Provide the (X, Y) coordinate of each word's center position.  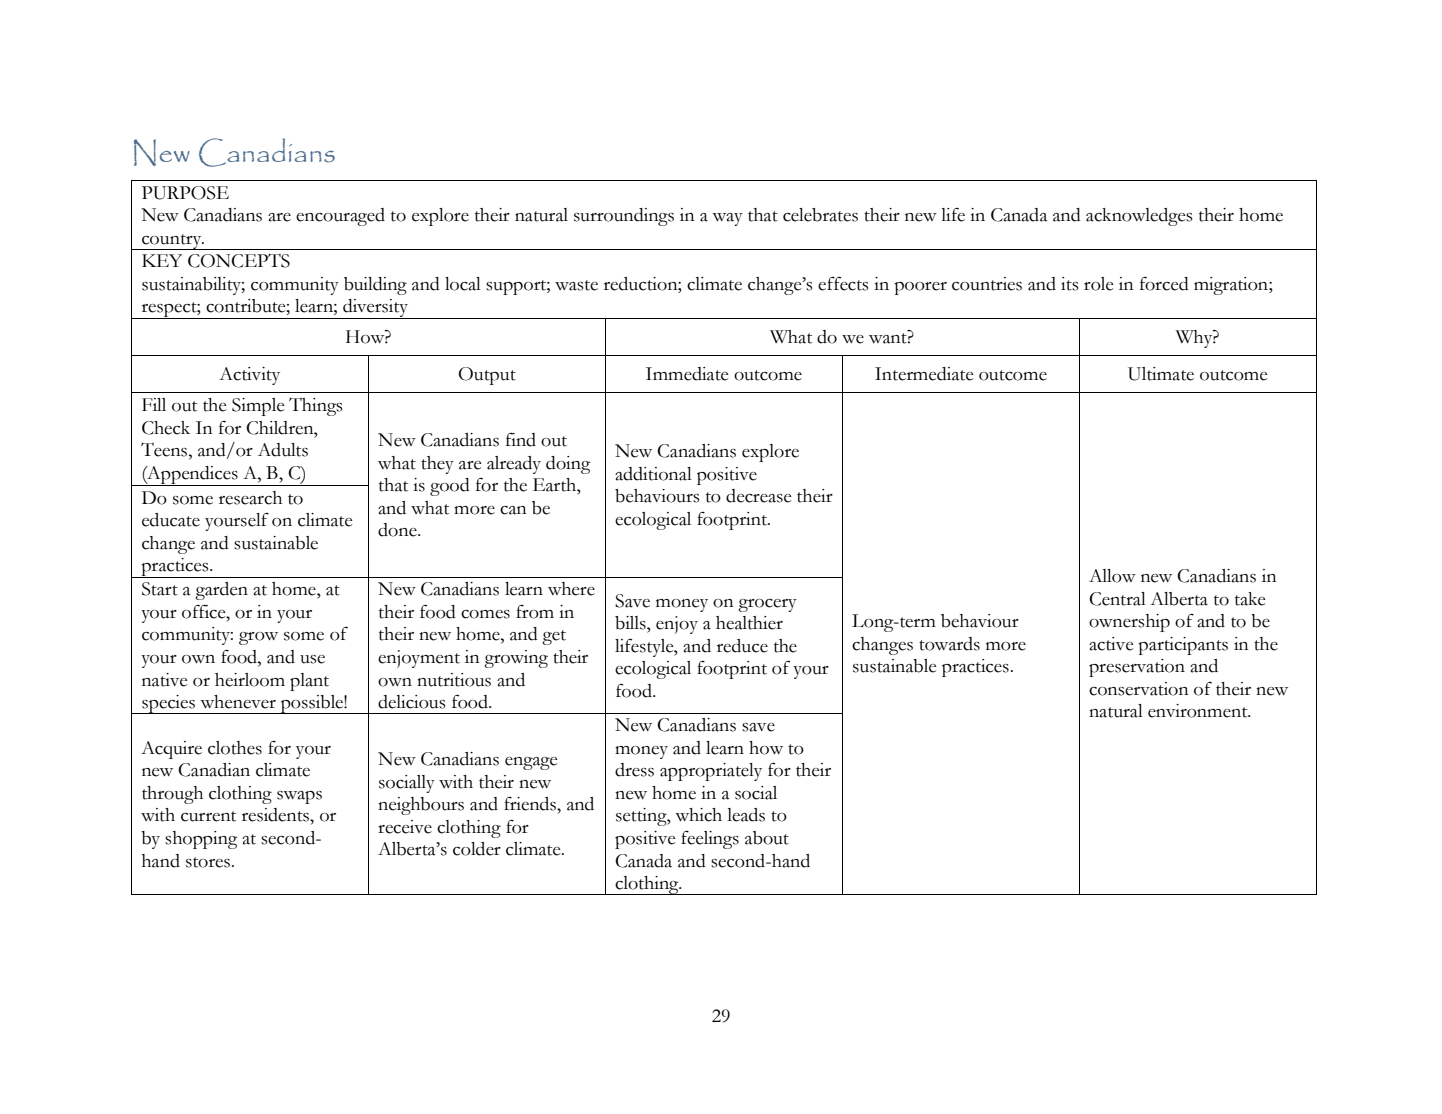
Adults (283, 450)
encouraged (340, 217)
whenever (238, 702)
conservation (1138, 689)
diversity (376, 309)
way (727, 219)
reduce (742, 646)
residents (276, 815)
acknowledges (1139, 217)
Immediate (687, 374)
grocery (767, 605)
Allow (1112, 576)
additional (653, 474)
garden (221, 591)
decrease (758, 496)
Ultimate (1161, 374)
